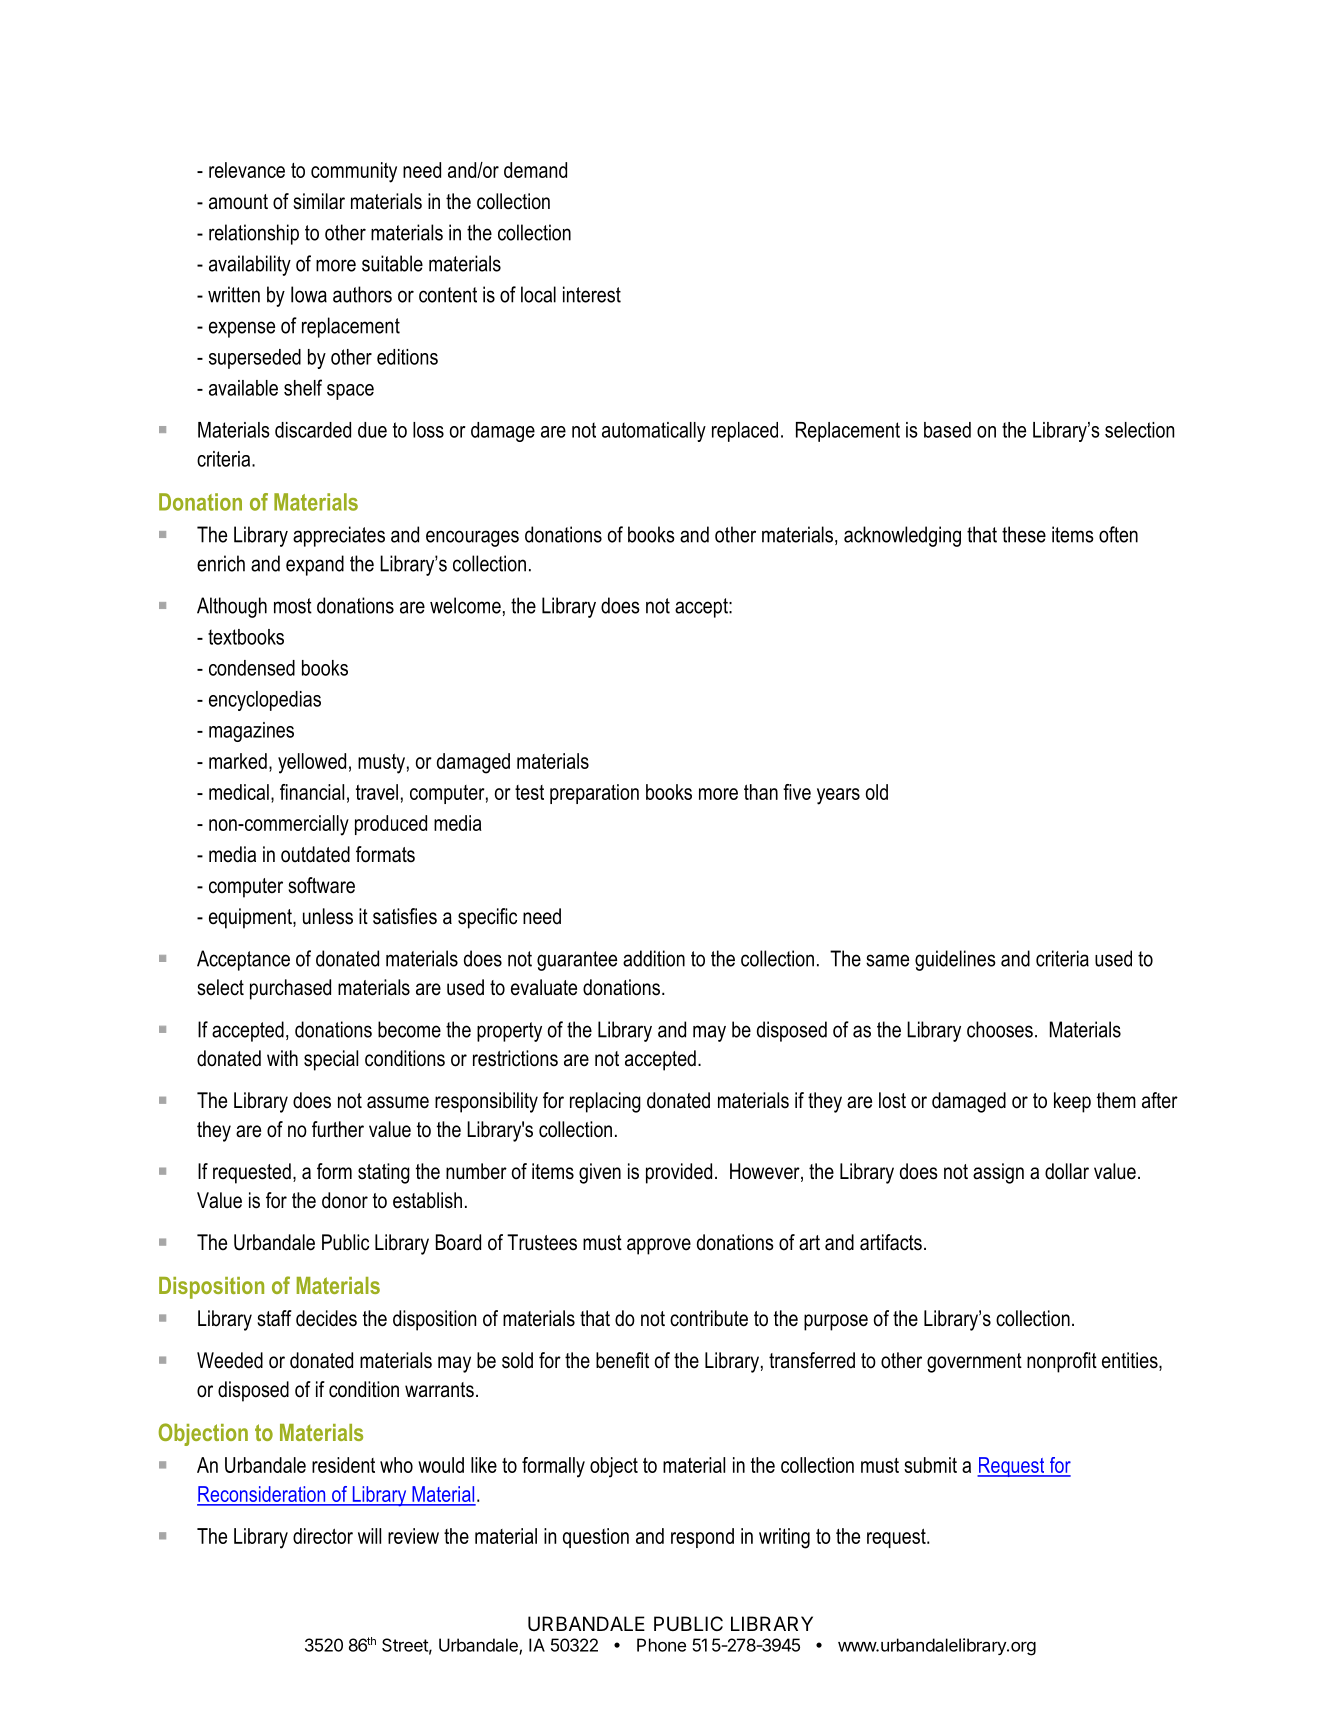  What do you see at coordinates (328, 916) in the screenshot?
I see `unless` at bounding box center [328, 916].
